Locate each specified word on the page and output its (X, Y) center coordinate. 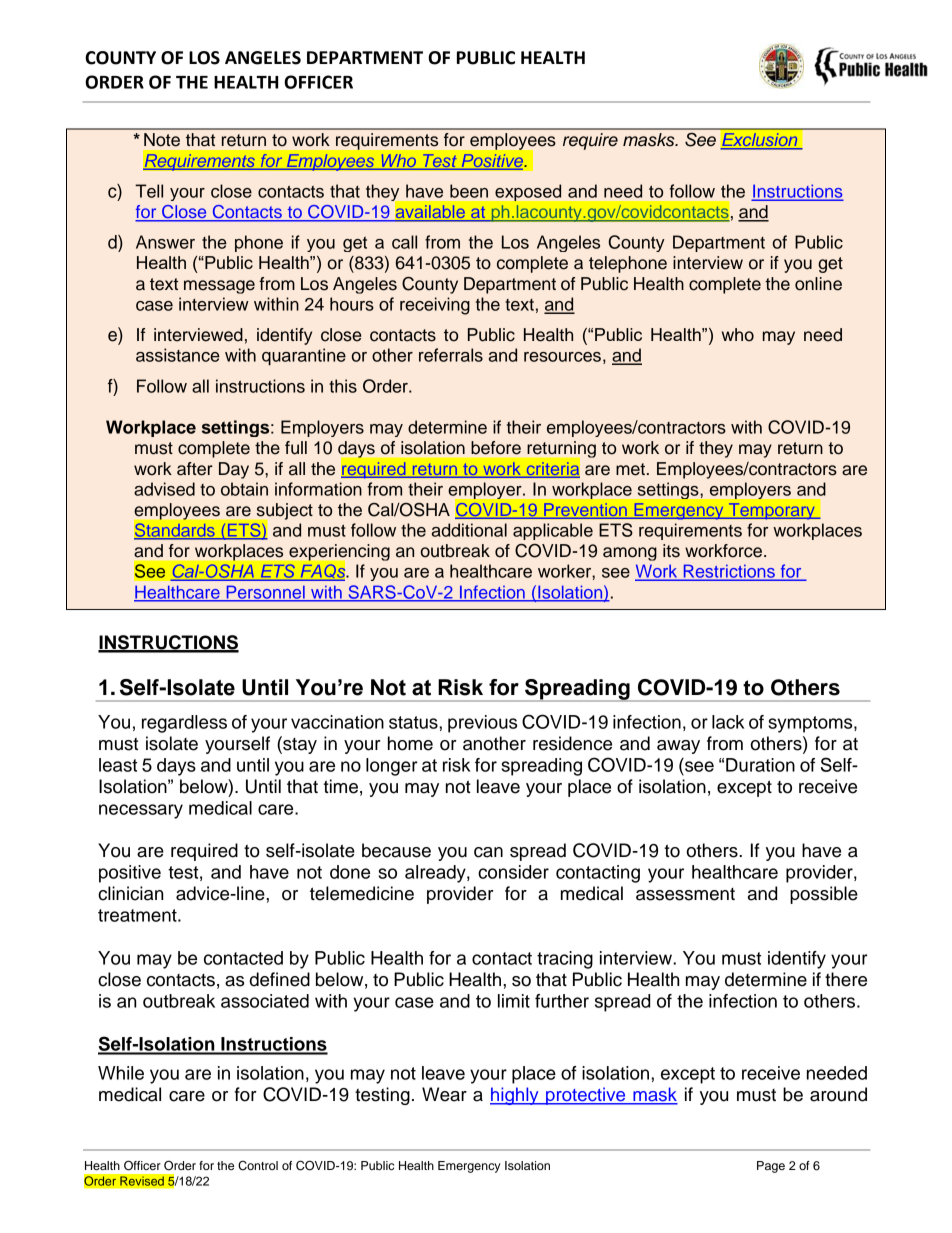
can (488, 852)
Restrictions (729, 572)
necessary (141, 811)
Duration (760, 765)
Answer (165, 242)
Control (258, 1165)
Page (771, 1167)
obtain (244, 489)
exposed (528, 192)
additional (469, 530)
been (469, 191)
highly (515, 1096)
